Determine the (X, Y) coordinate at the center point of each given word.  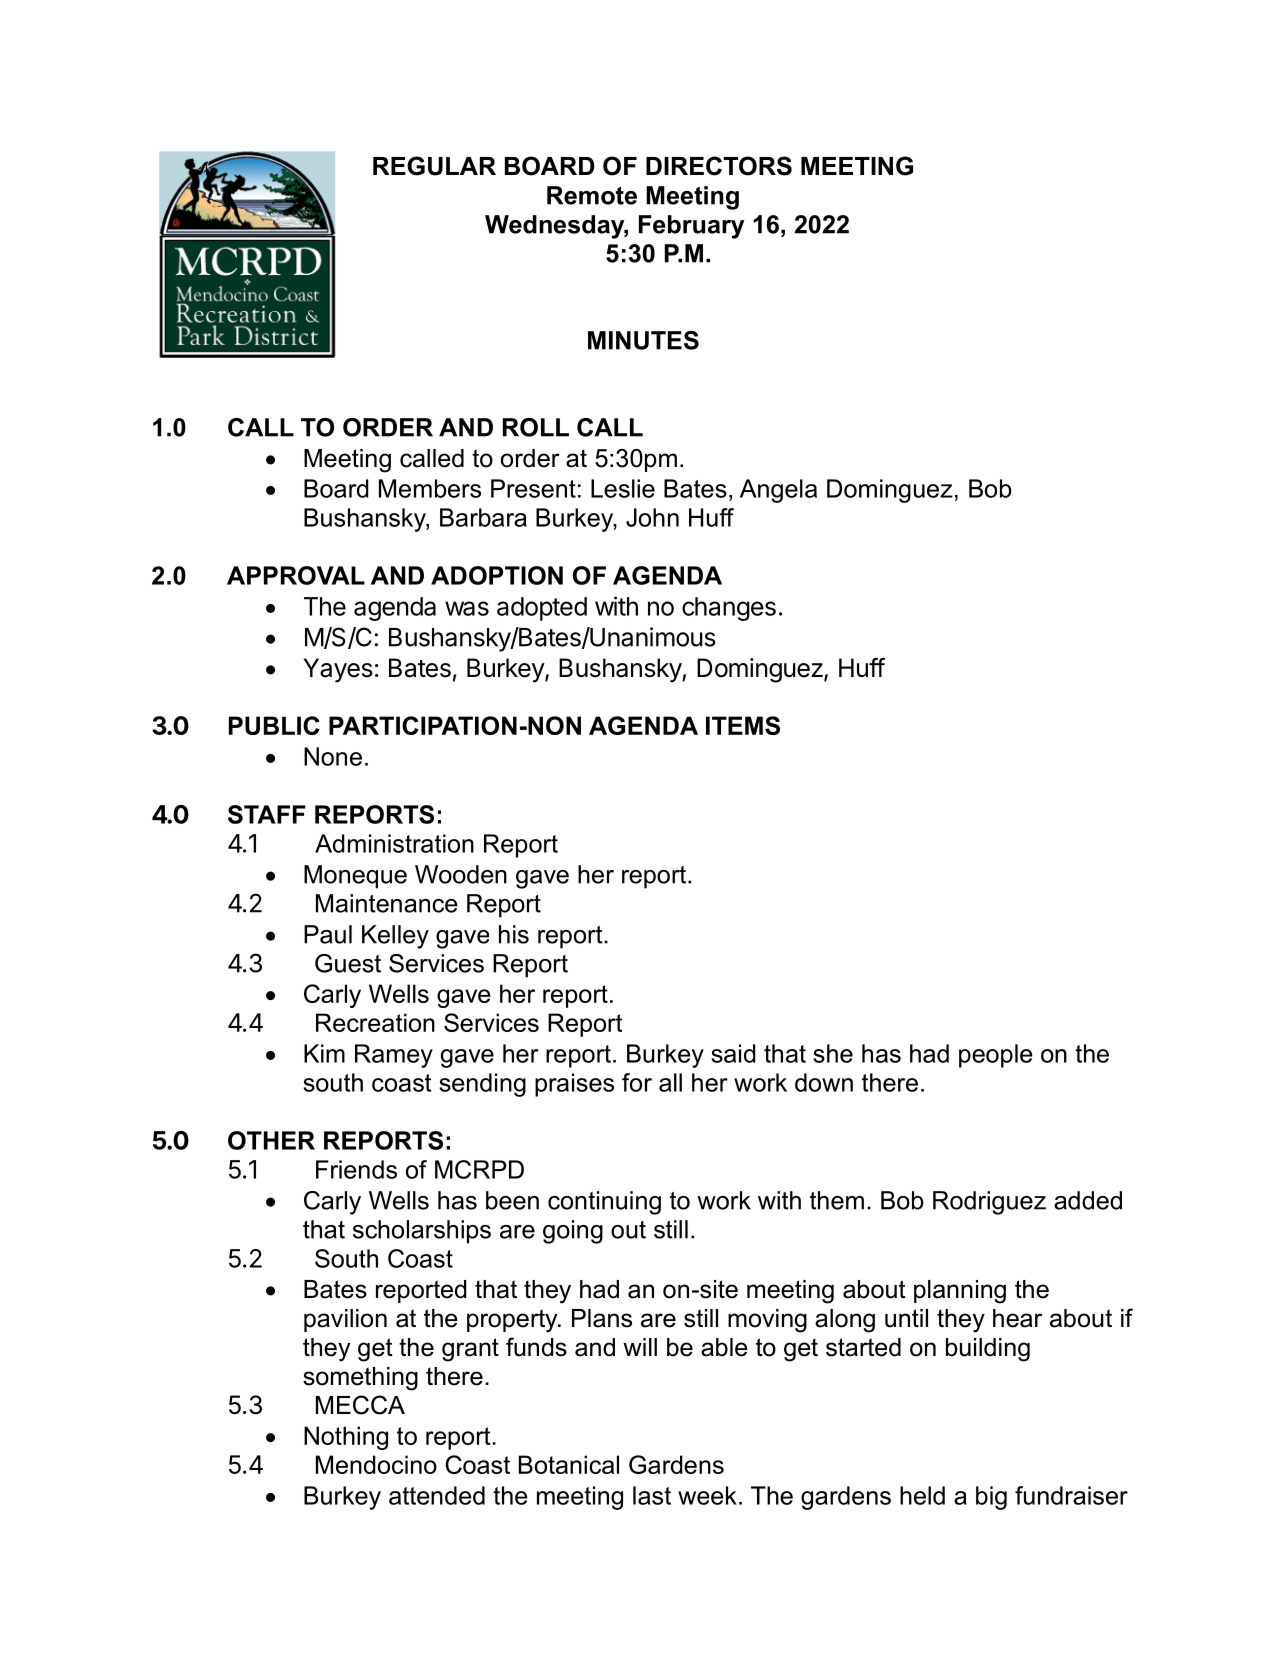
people (996, 1056)
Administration (394, 843)
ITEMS (743, 725)
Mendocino (376, 1464)
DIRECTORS (719, 166)
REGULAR (434, 166)
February (691, 227)
